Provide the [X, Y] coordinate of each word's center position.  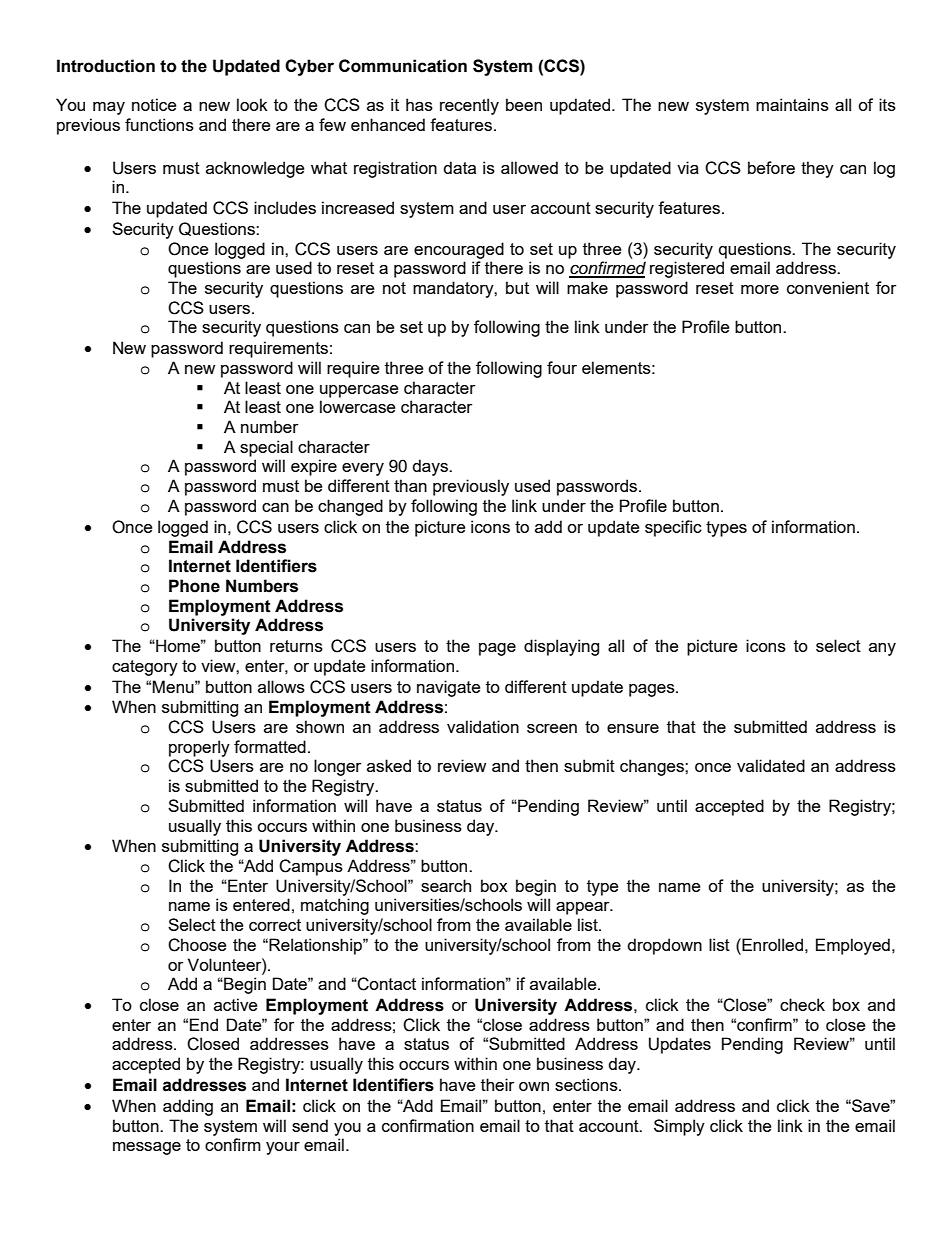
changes [653, 767]
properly [199, 748]
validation [483, 726]
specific [673, 528]
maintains [792, 104]
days [431, 467]
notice [154, 104]
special [266, 448]
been [524, 104]
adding [188, 1107]
